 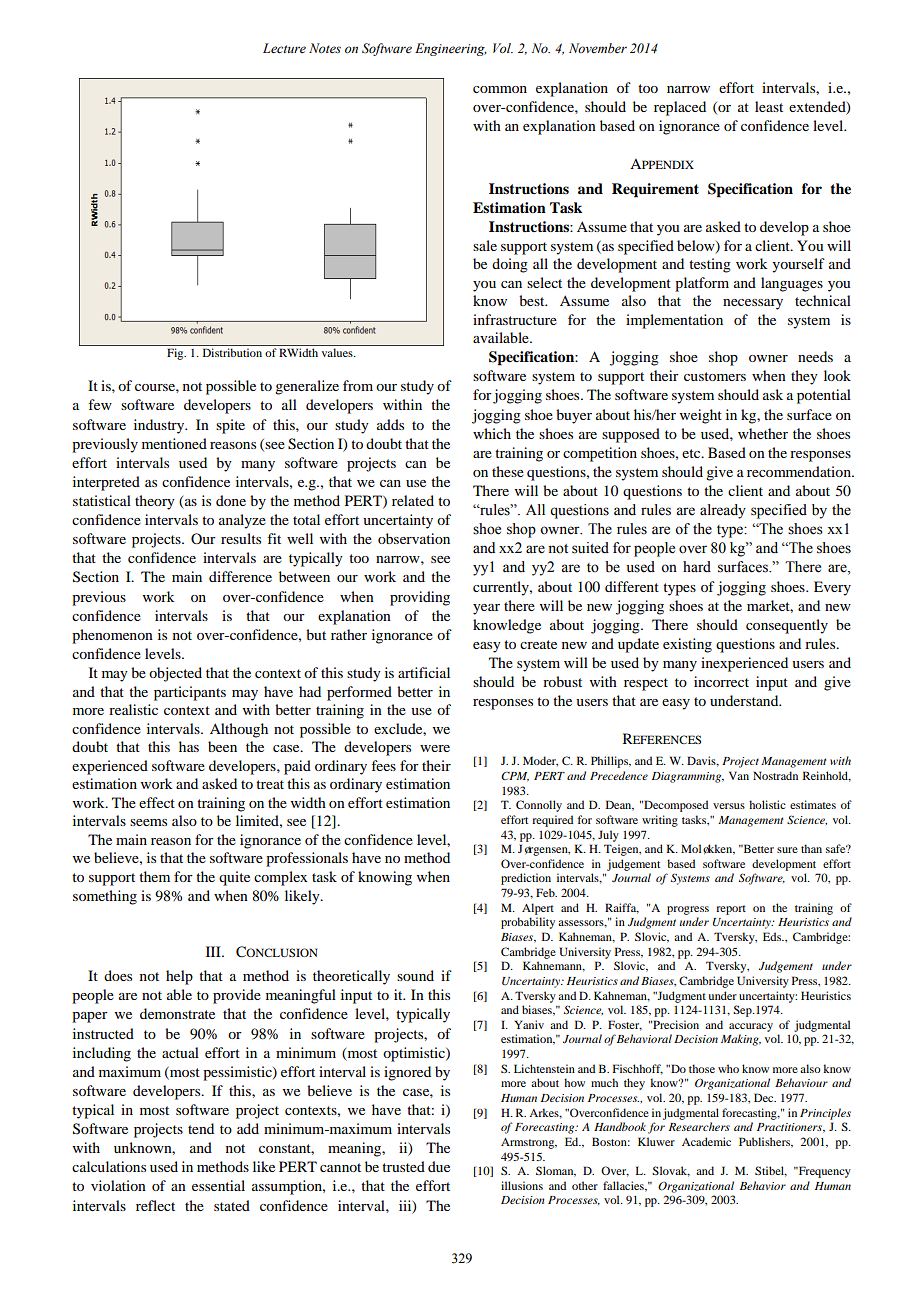 I want to click on least, so click(x=769, y=106).
